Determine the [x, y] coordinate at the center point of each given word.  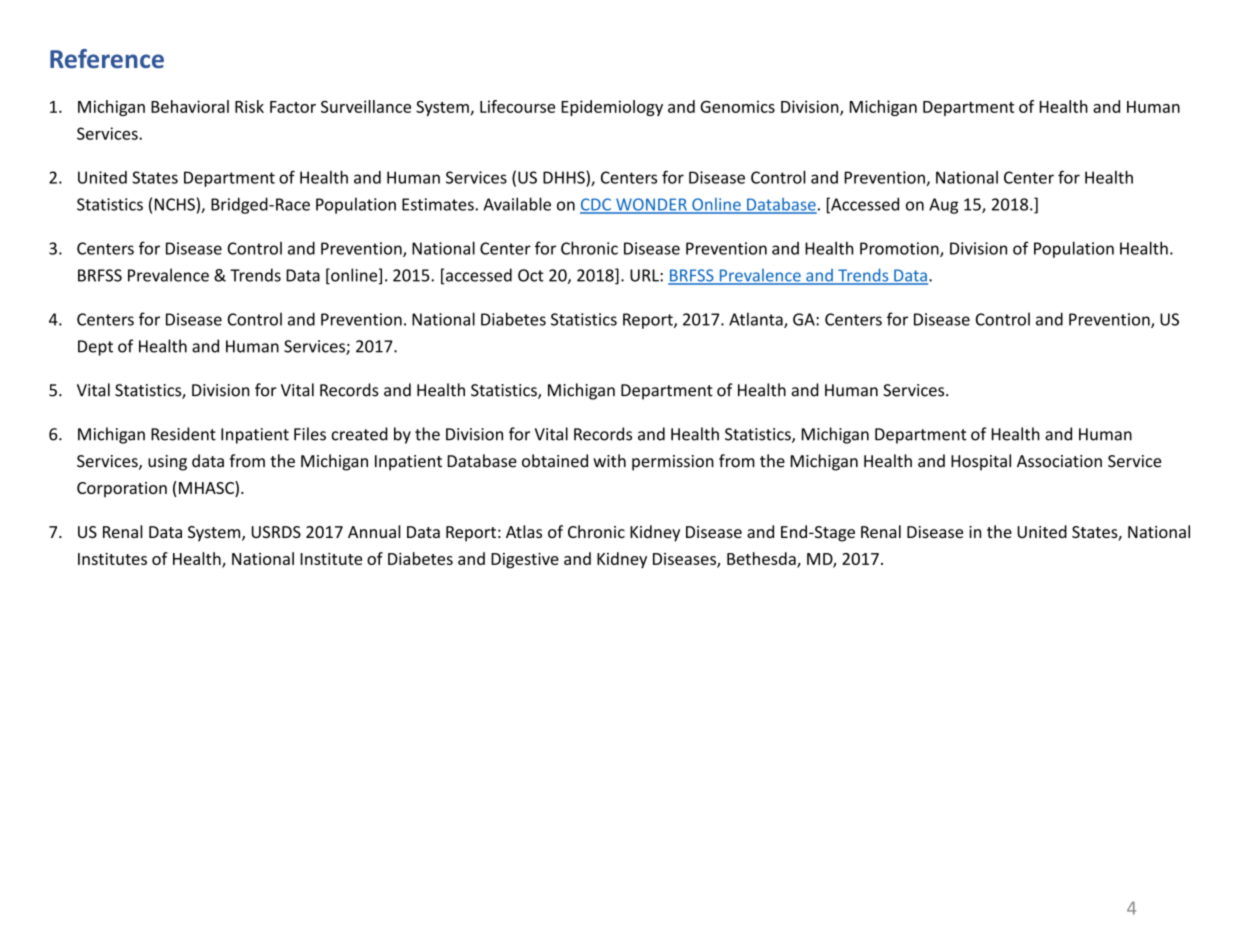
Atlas [524, 531]
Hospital [981, 462]
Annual [374, 531]
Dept [95, 348]
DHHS [565, 177]
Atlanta [757, 320]
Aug [943, 206]
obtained [555, 461]
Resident [183, 434]
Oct [531, 275]
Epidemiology [612, 108]
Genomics [737, 106]
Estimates [438, 204]
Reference [107, 58]
